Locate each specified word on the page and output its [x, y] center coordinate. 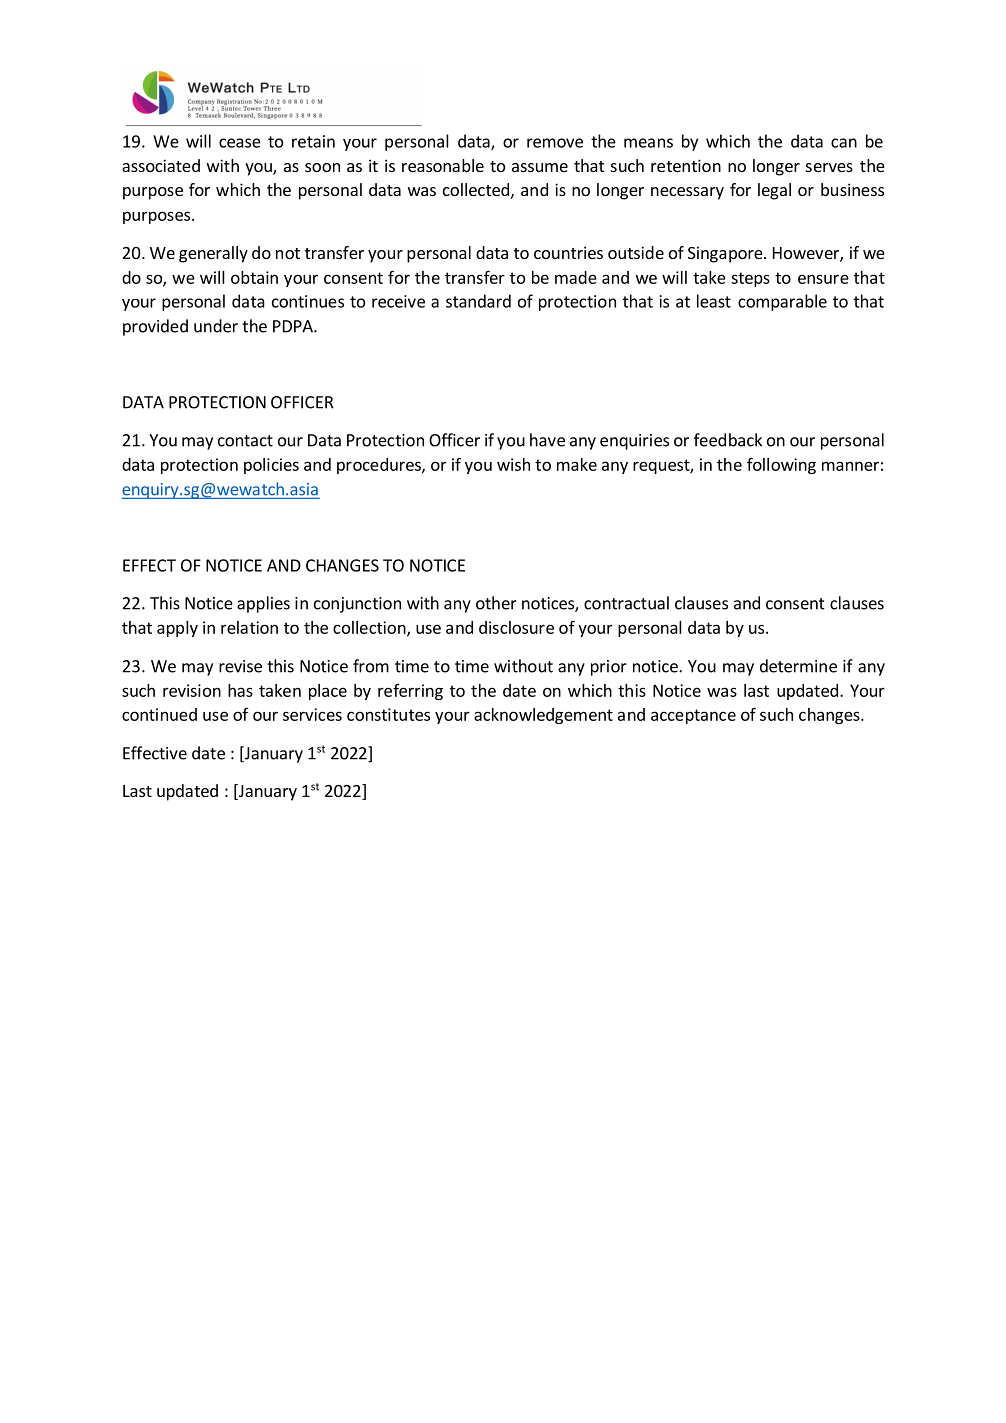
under [216, 326]
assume [540, 167]
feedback [728, 440]
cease [240, 143]
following [781, 465]
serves [829, 167]
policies [271, 466]
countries [568, 252]
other [496, 603]
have [547, 440]
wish [513, 464]
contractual [626, 603]
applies [263, 604]
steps [750, 279]
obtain [254, 277]
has [240, 690]
